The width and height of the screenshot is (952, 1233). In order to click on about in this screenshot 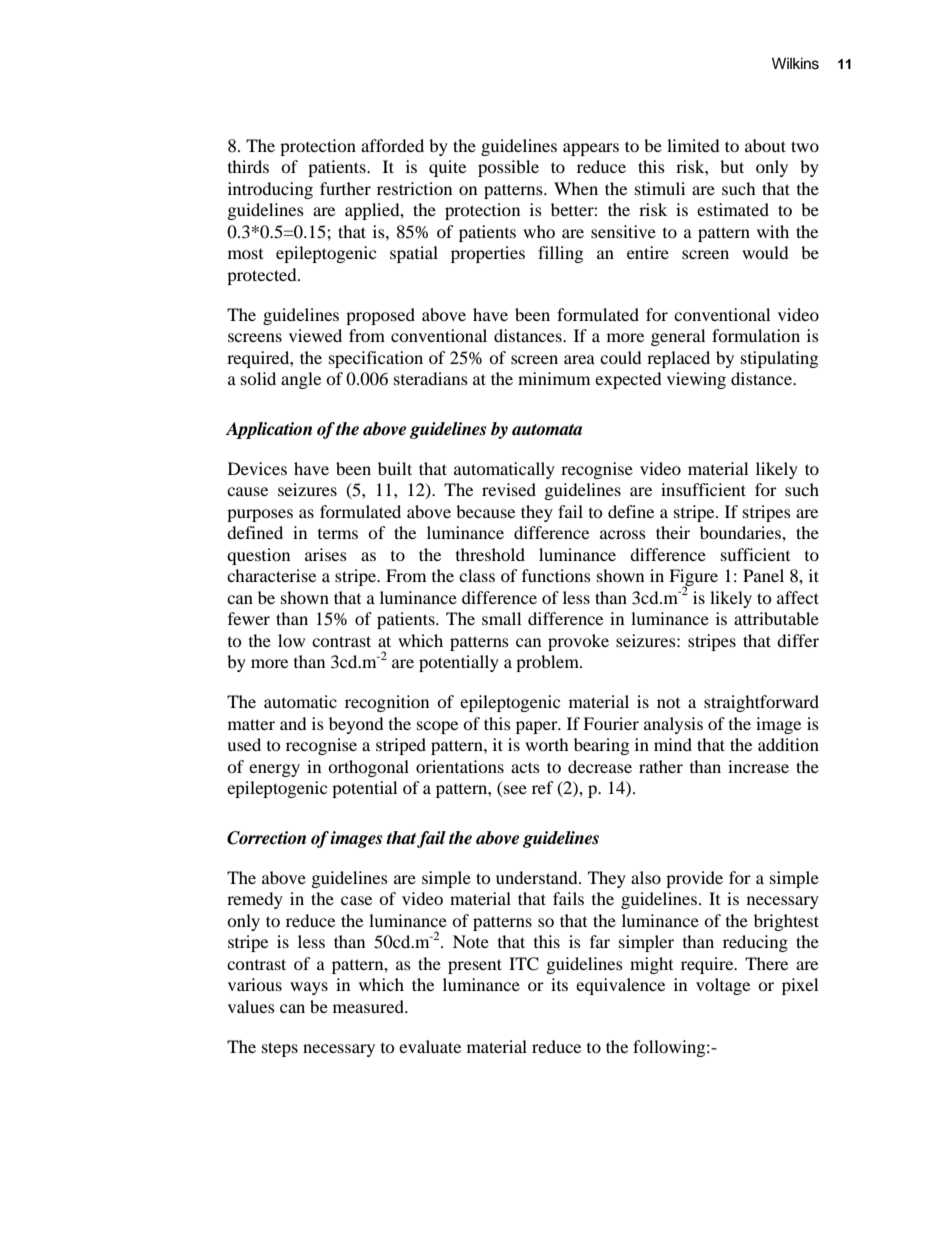, I will do `click(765, 145)`.
